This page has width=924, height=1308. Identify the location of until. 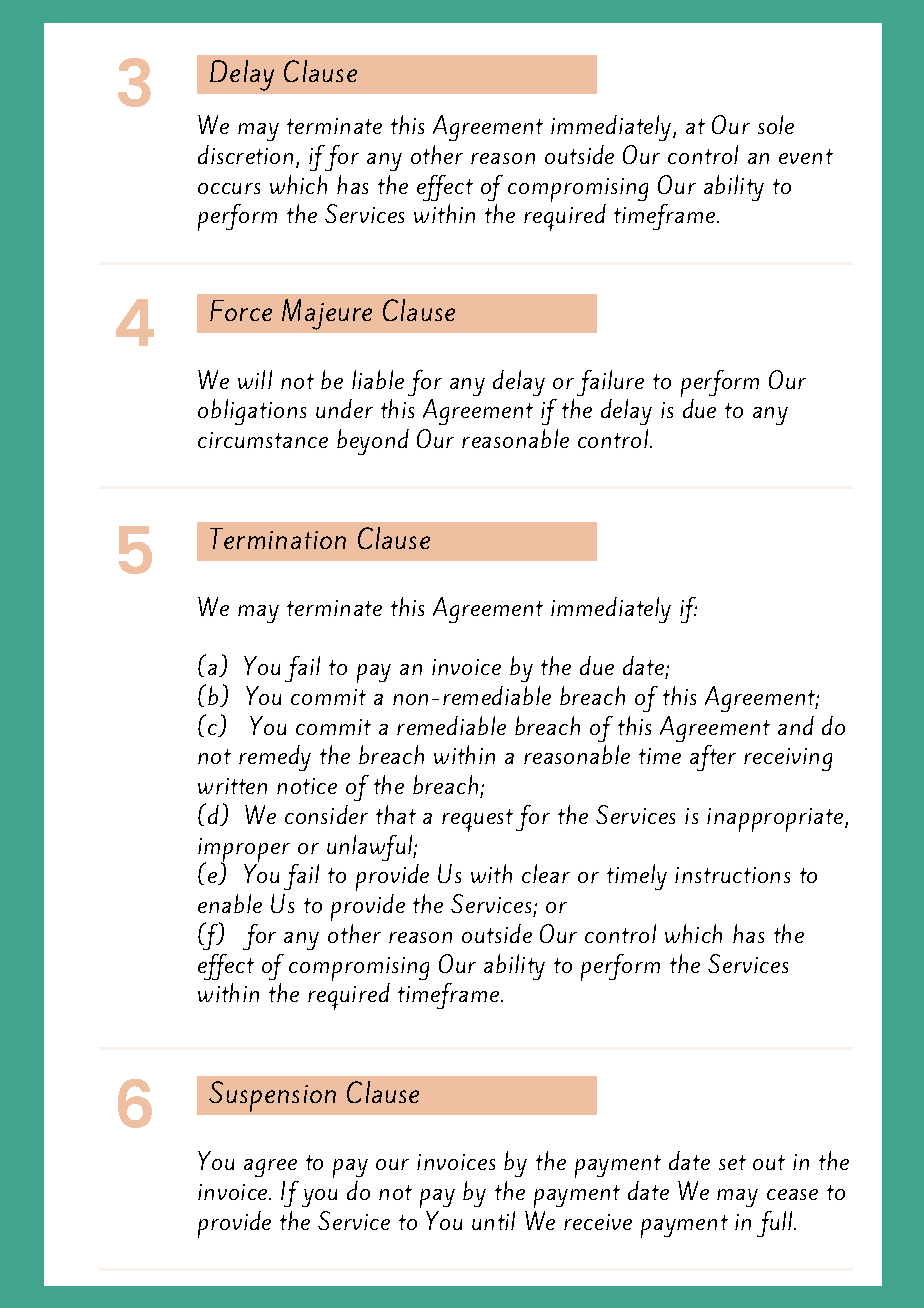
(493, 1220).
